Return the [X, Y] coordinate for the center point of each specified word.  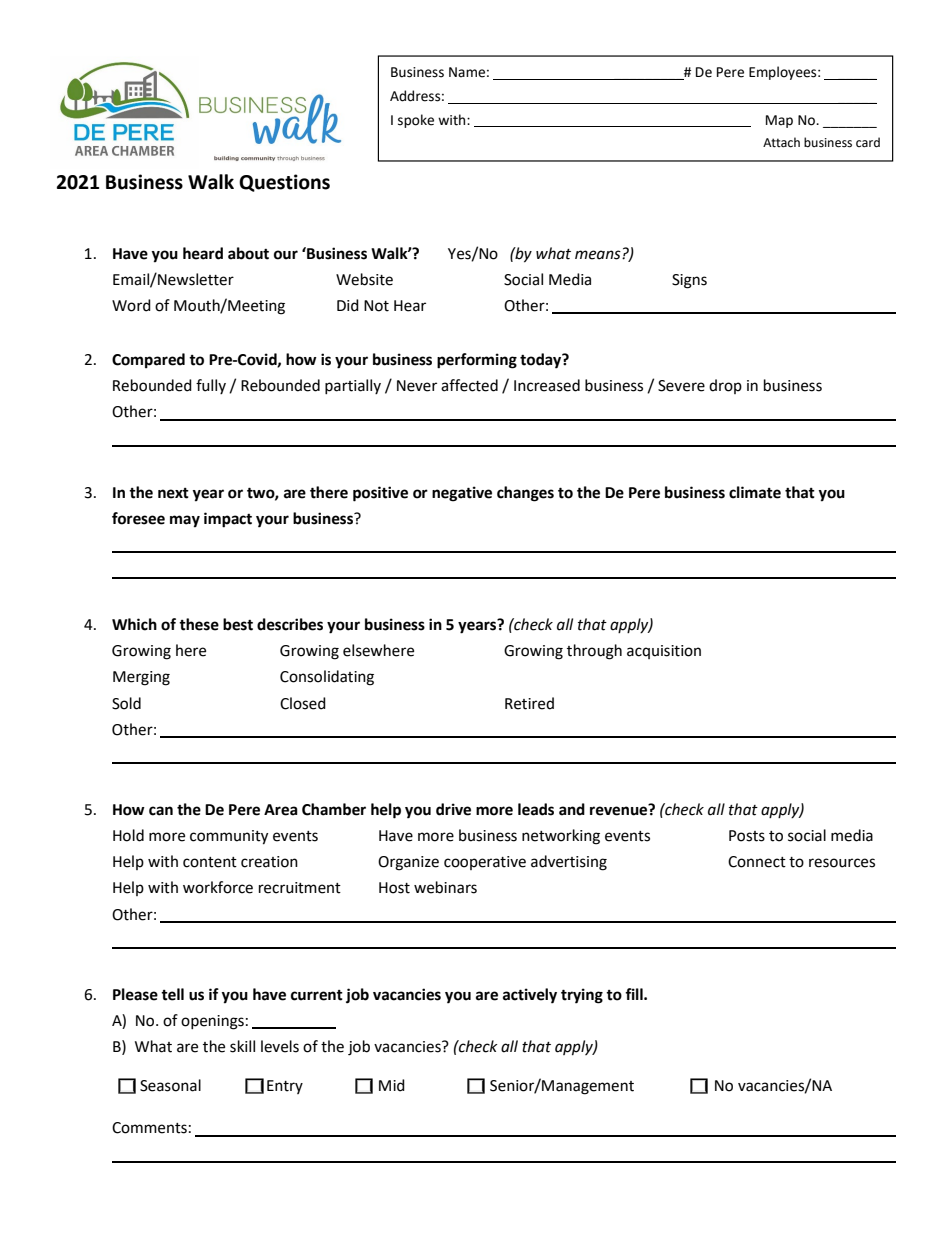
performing [477, 361]
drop [725, 386]
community [229, 837]
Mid [392, 1085]
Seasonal [170, 1085]
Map [779, 121]
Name [467, 72]
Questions [284, 183]
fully [211, 386]
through [594, 652]
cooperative [485, 863]
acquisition [664, 652]
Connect [757, 862]
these [199, 624]
